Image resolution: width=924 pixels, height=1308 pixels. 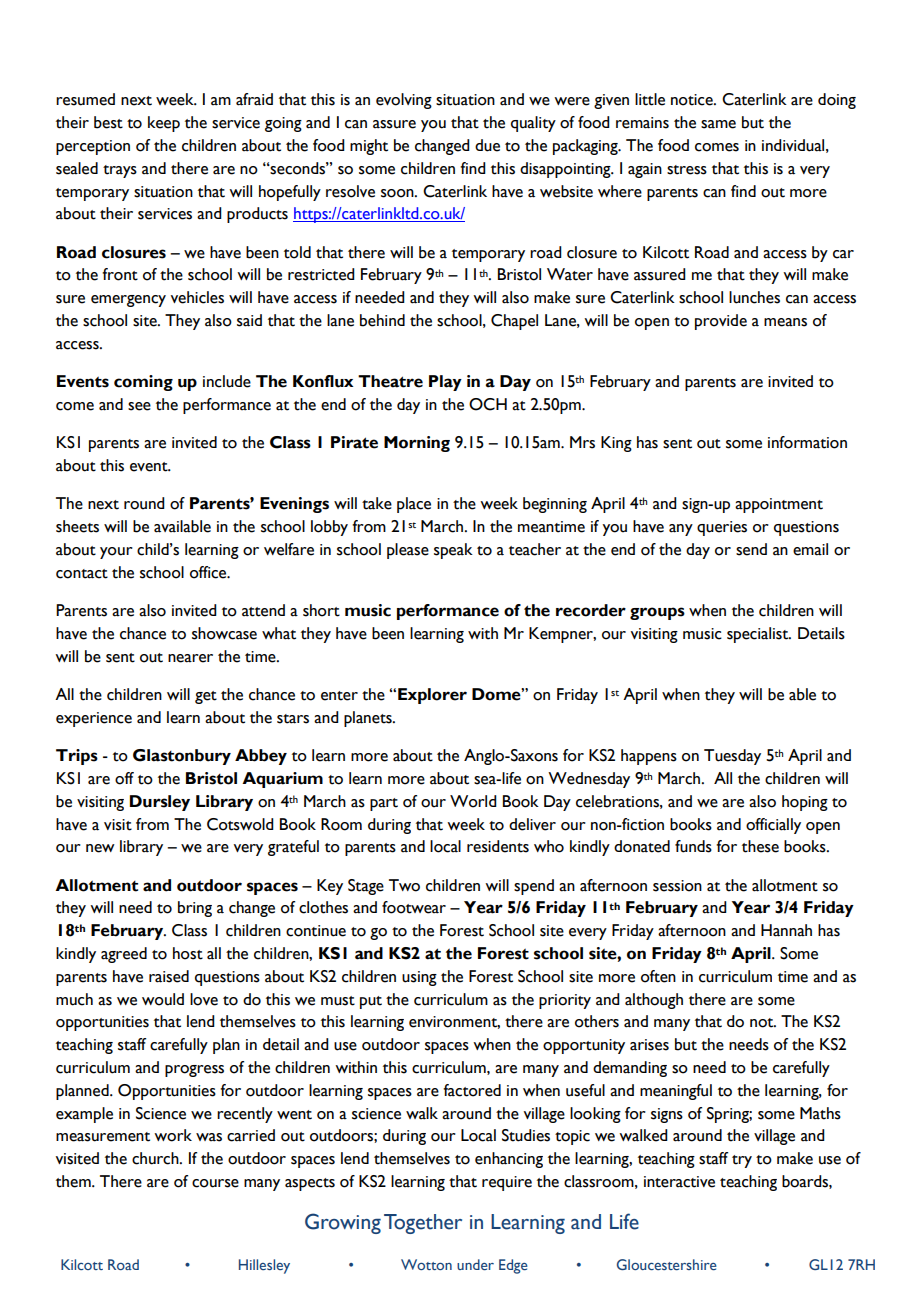 What do you see at coordinates (215, 1183) in the document?
I see `course` at bounding box center [215, 1183].
